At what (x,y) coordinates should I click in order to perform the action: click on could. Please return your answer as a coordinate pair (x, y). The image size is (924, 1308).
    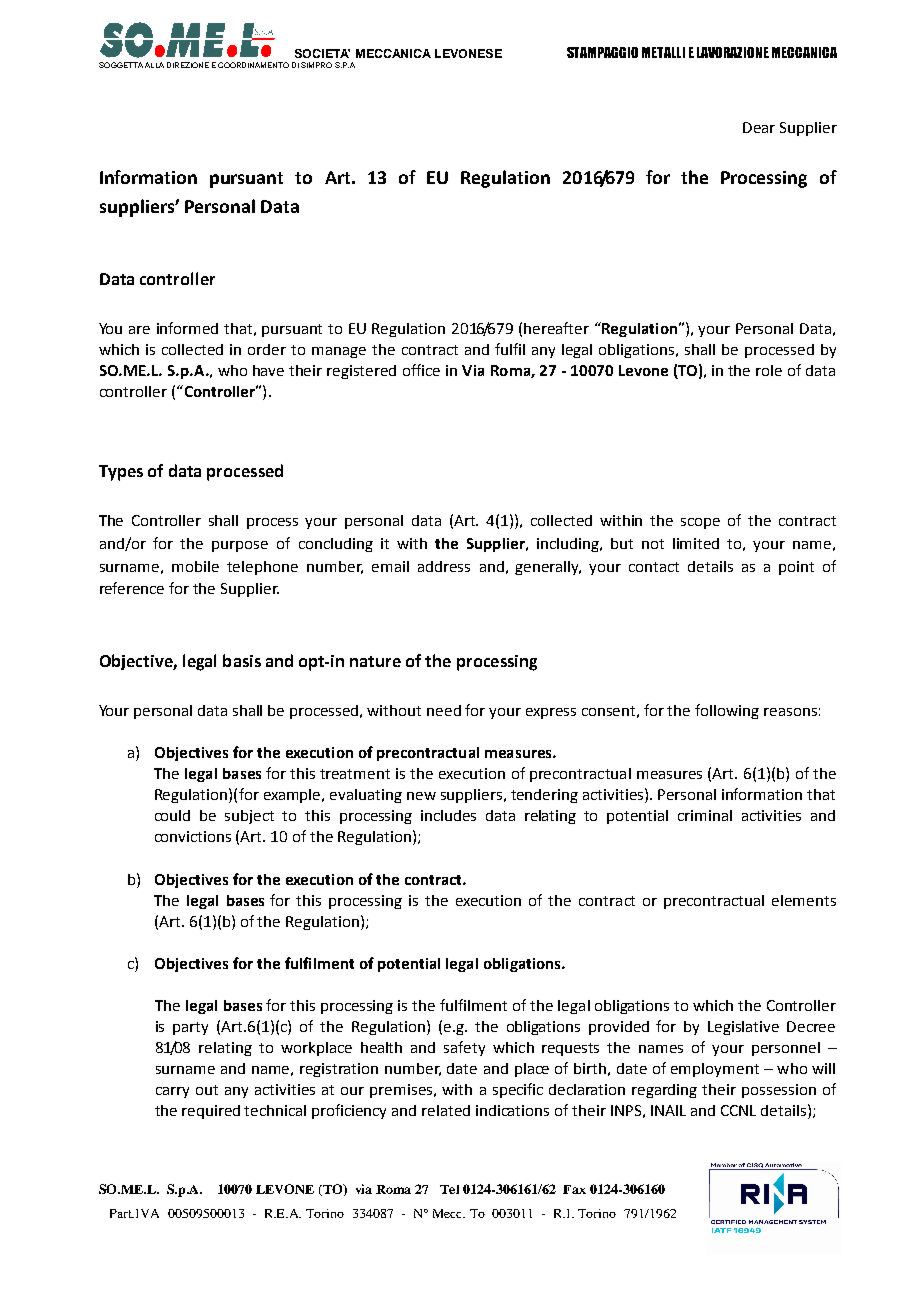
    Looking at the image, I should click on (172, 815).
